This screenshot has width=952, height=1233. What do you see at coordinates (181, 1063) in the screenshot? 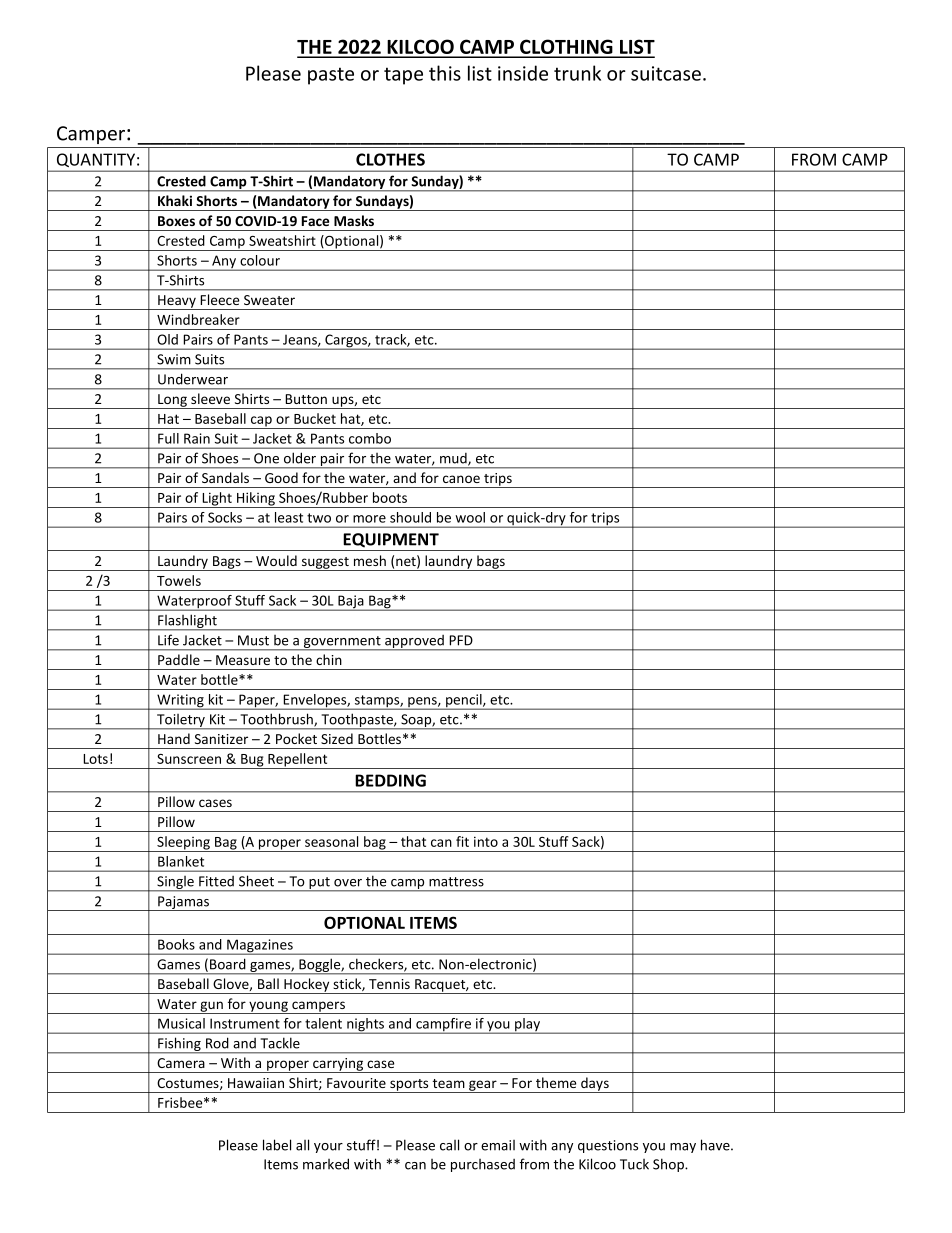
I see `Camera` at bounding box center [181, 1063].
